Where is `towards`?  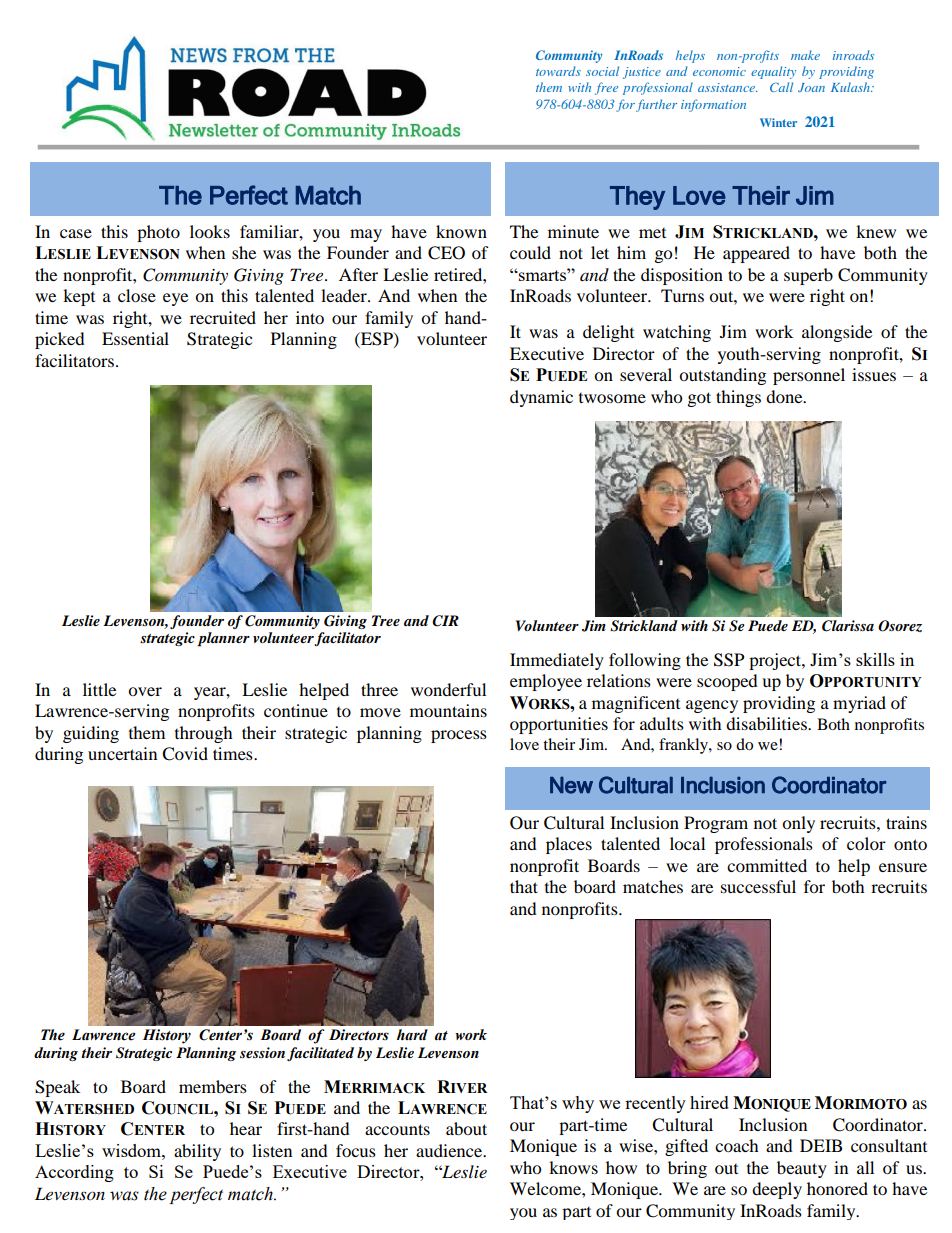 towards is located at coordinates (558, 71).
